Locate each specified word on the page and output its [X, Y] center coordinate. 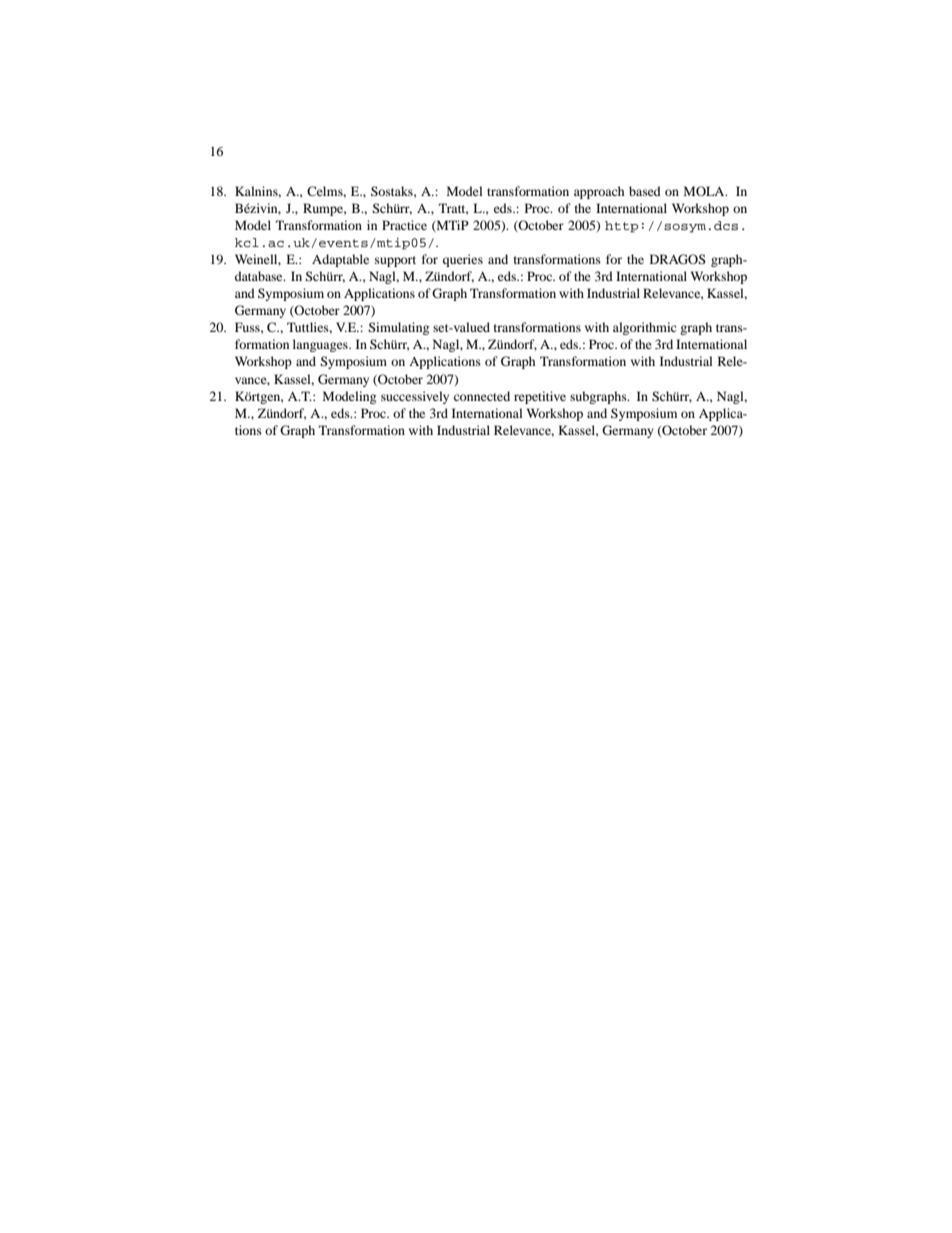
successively [415, 397]
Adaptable [340, 260]
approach [599, 192]
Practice [404, 225]
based [645, 191]
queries [463, 260]
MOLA [705, 191]
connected [482, 396]
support [395, 261]
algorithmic [644, 328]
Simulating [398, 328]
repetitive [540, 397]
